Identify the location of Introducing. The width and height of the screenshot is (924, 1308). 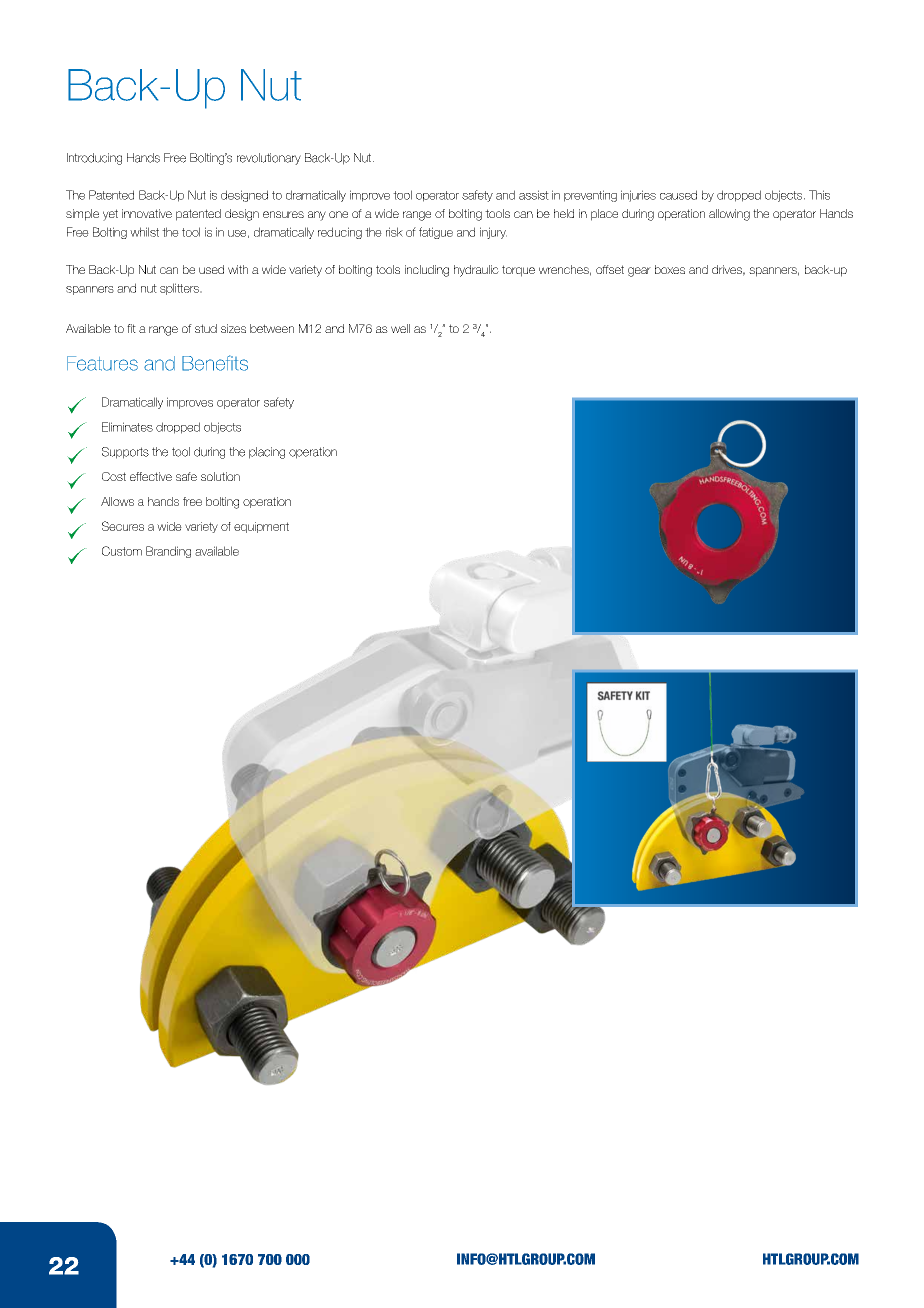
(94, 159).
